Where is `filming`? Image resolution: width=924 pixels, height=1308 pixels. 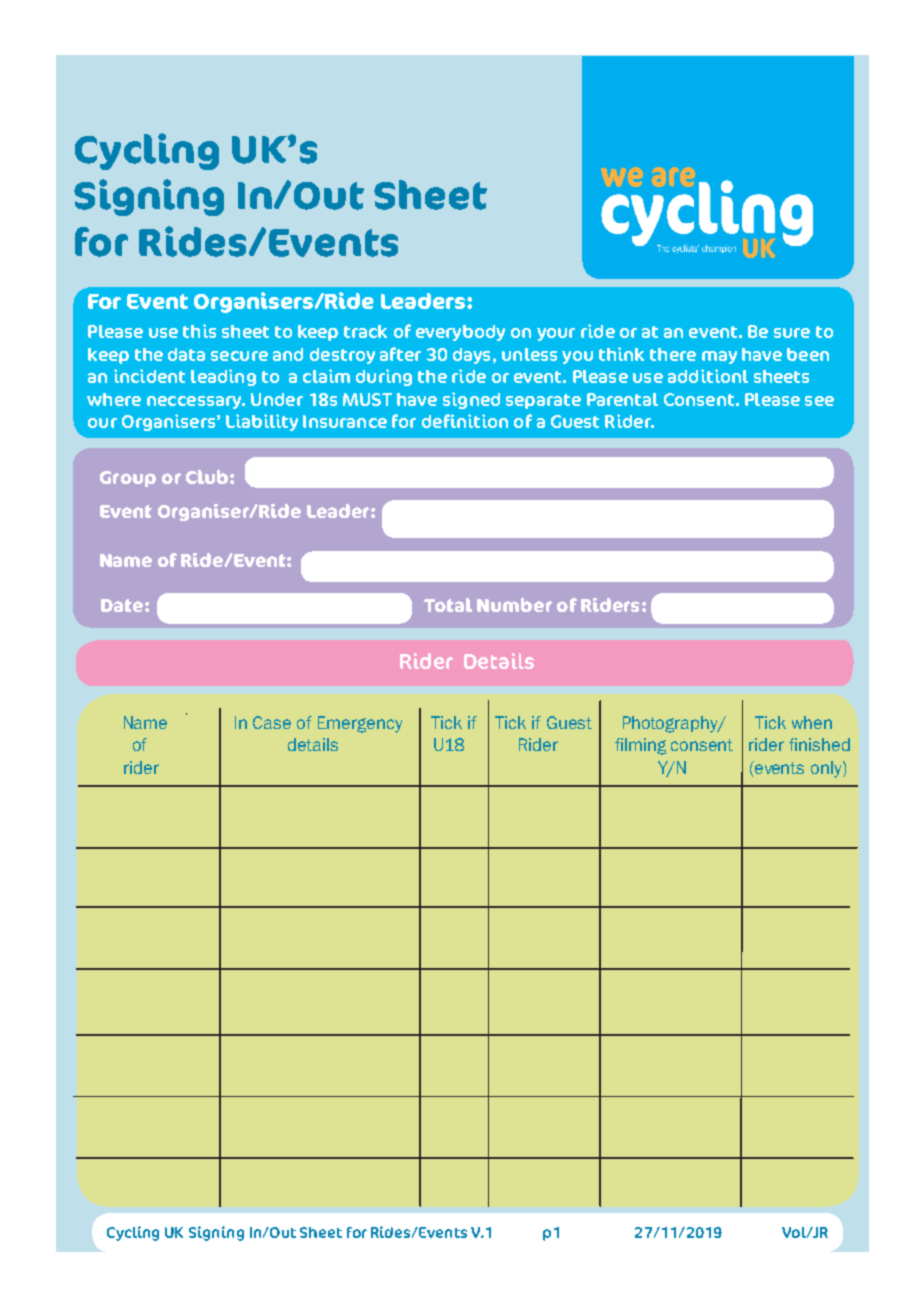 filming is located at coordinates (640, 746).
